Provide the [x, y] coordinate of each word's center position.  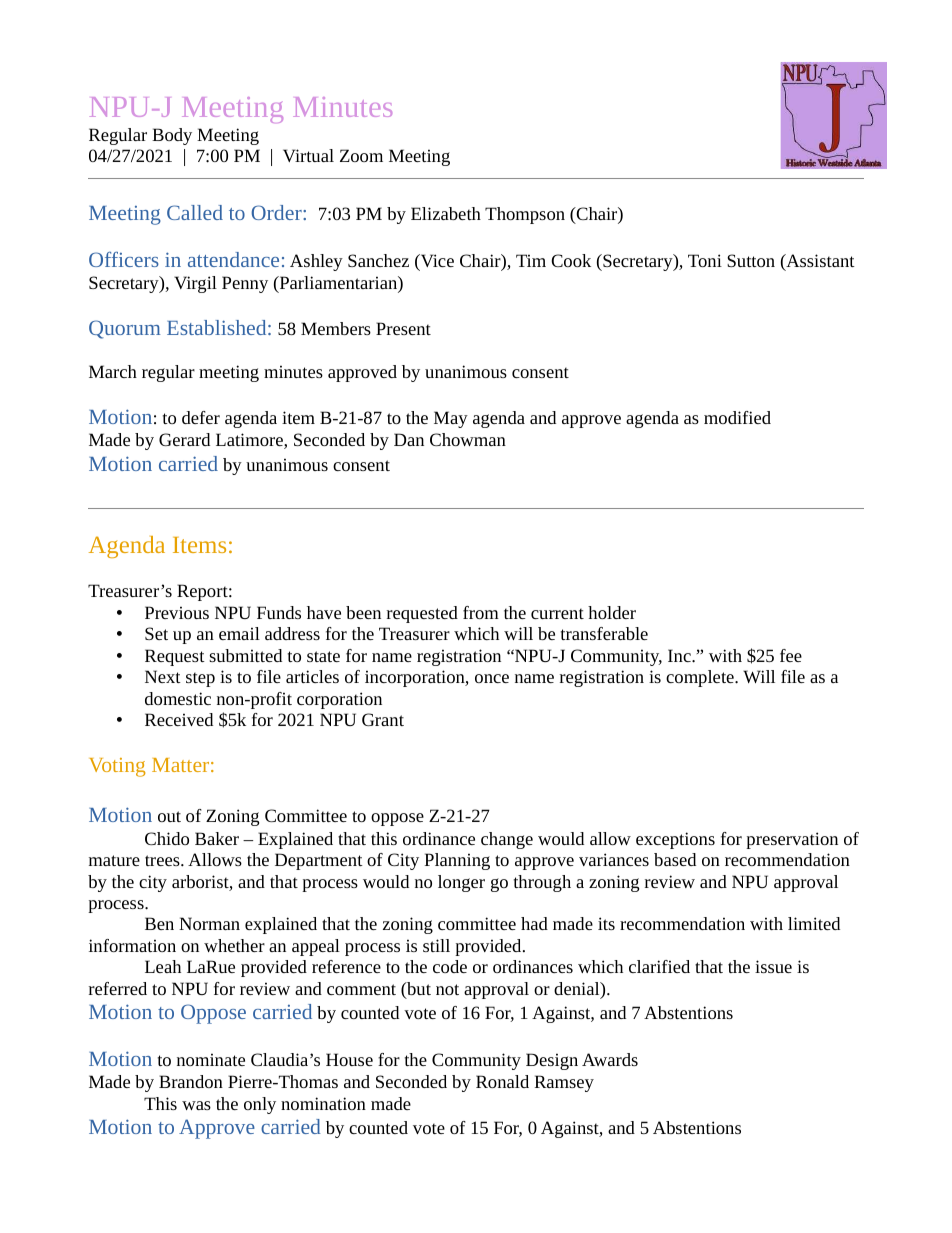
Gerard [184, 439]
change [507, 840]
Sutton [751, 260]
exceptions [675, 840]
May [451, 419]
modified [737, 417]
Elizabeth [446, 213]
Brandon [191, 1081]
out [169, 816]
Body [172, 136]
